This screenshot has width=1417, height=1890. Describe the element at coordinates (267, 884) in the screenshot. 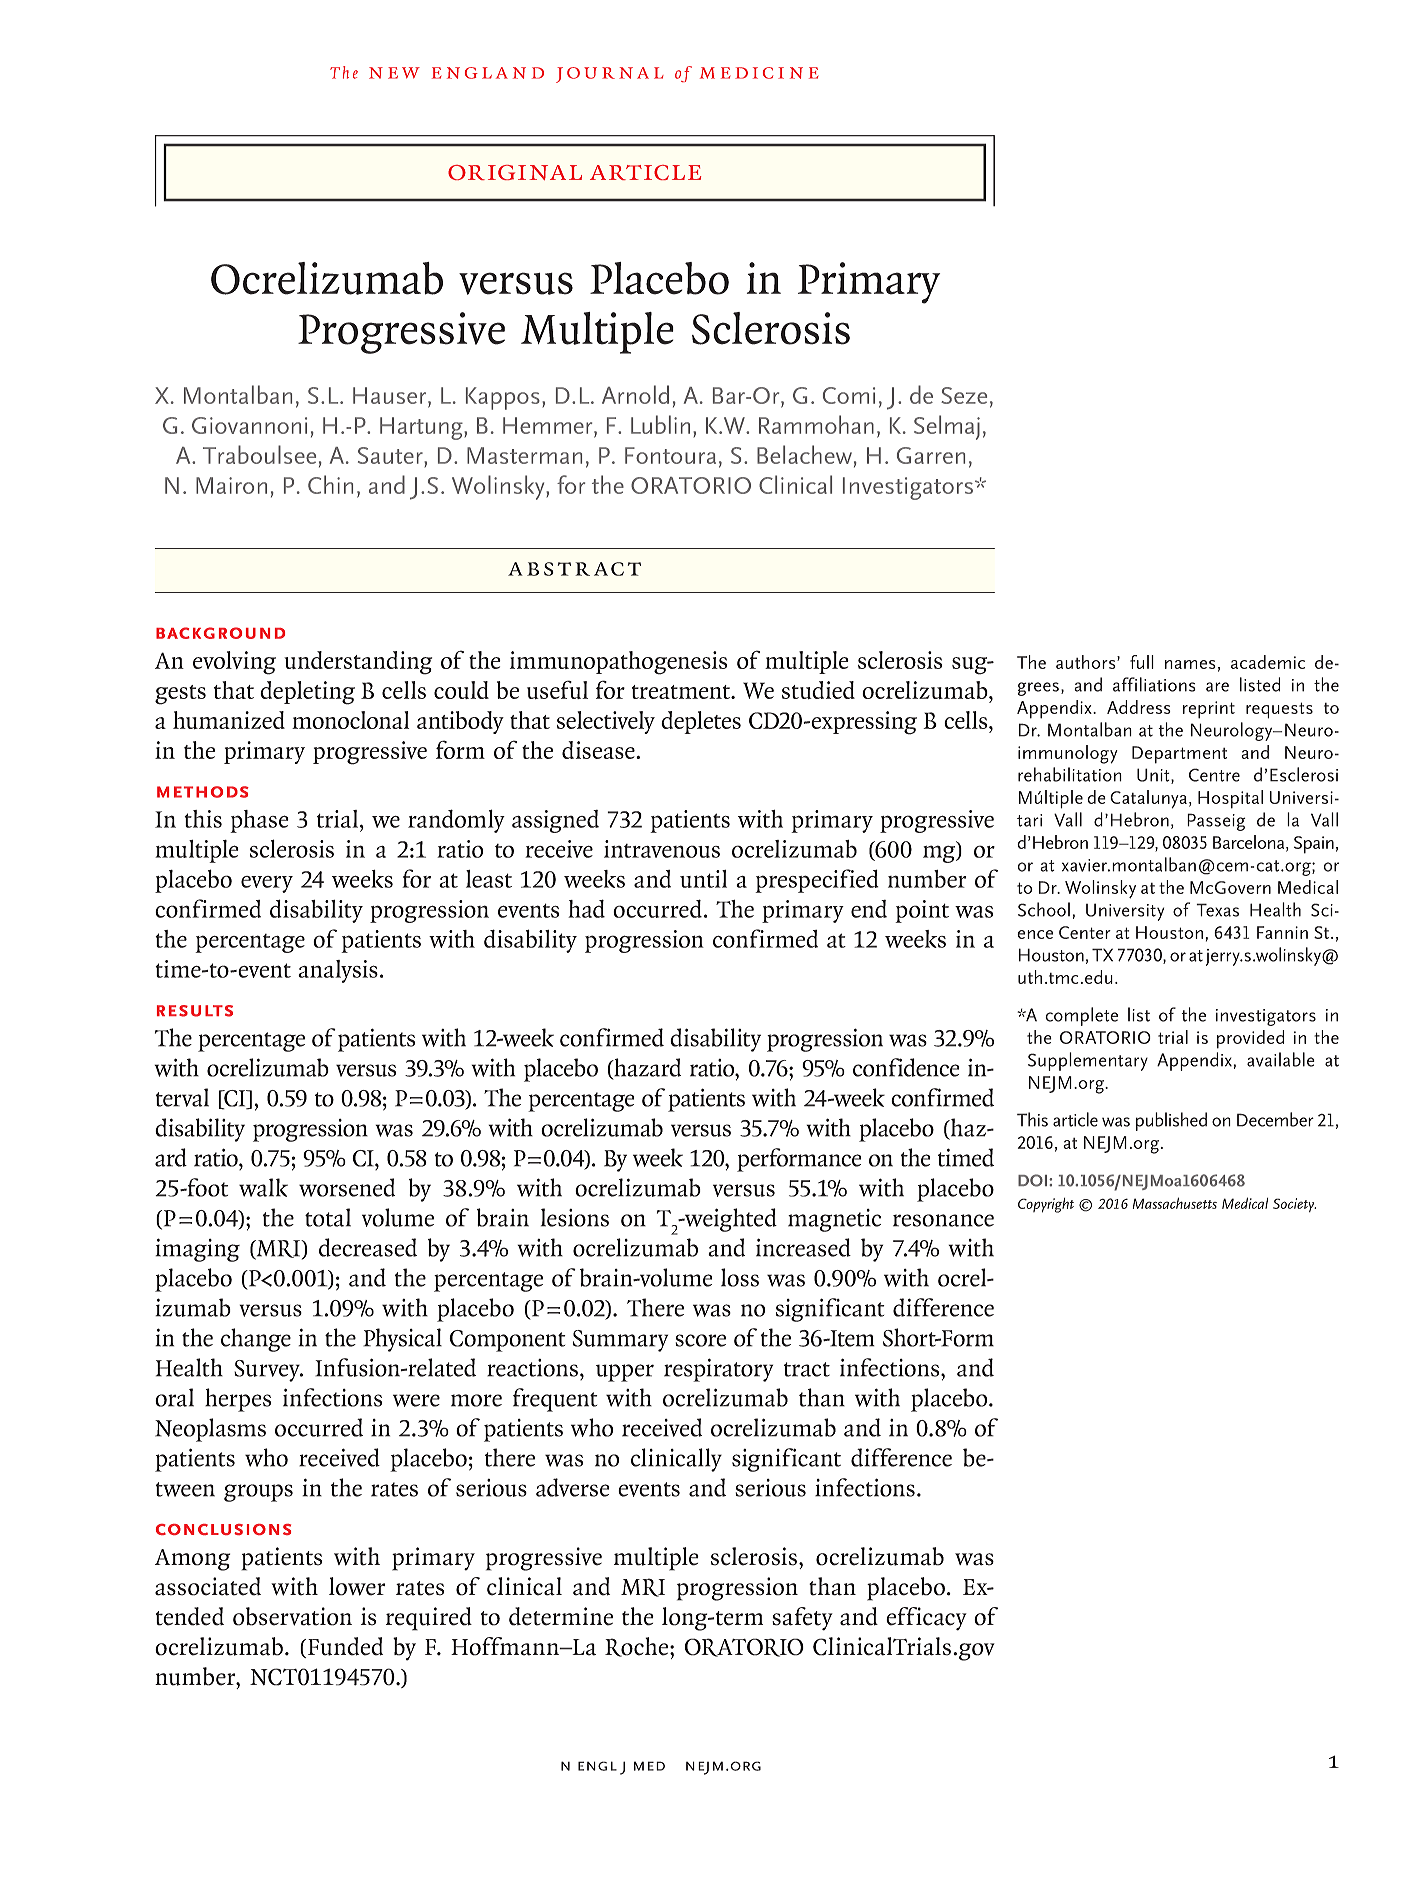

I see `every` at that location.
